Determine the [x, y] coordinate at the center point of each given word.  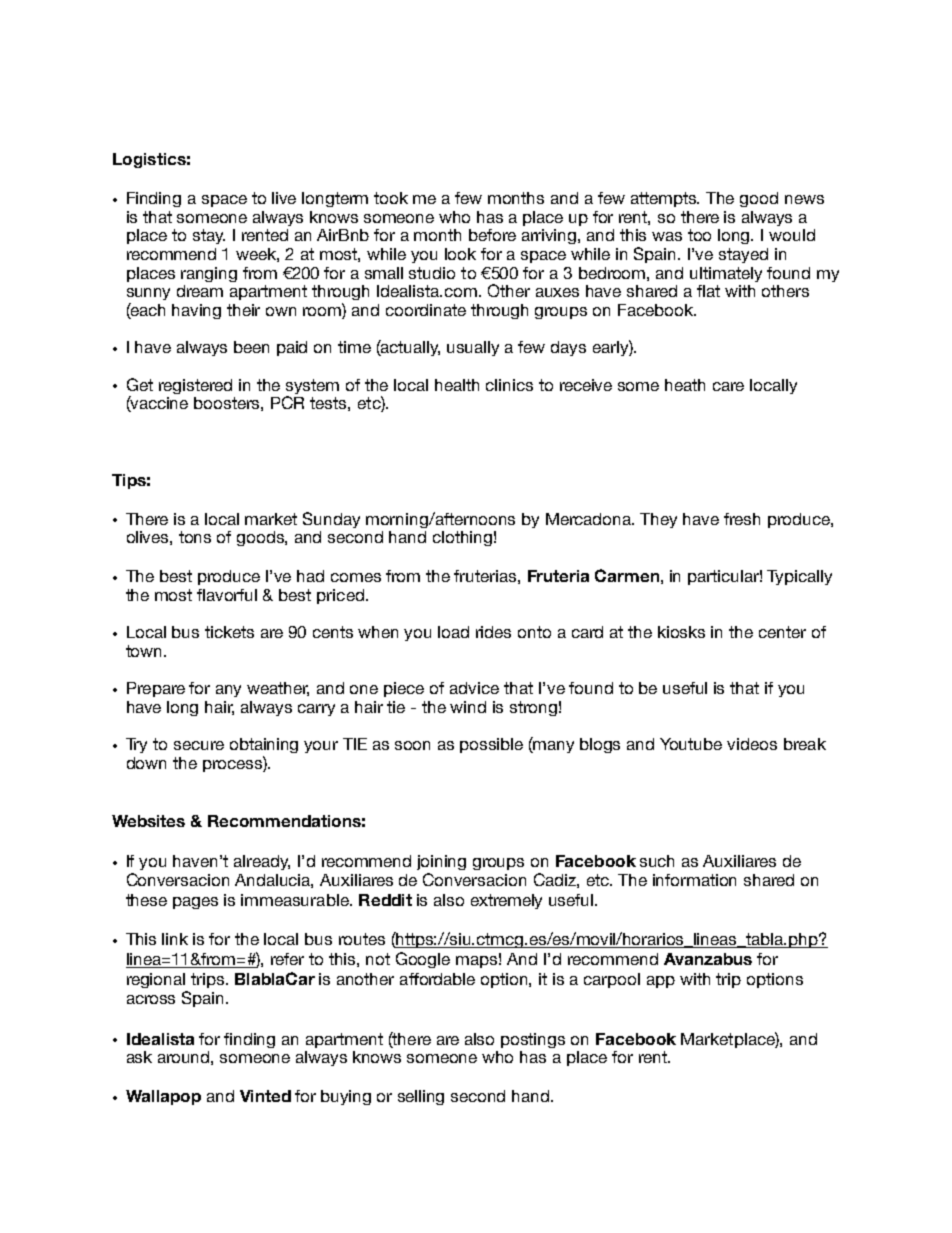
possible [491, 745]
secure [199, 745]
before [492, 235]
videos [752, 744]
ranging [209, 274]
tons [195, 537]
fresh [742, 519]
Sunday [331, 520]
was [667, 236]
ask [139, 1057]
